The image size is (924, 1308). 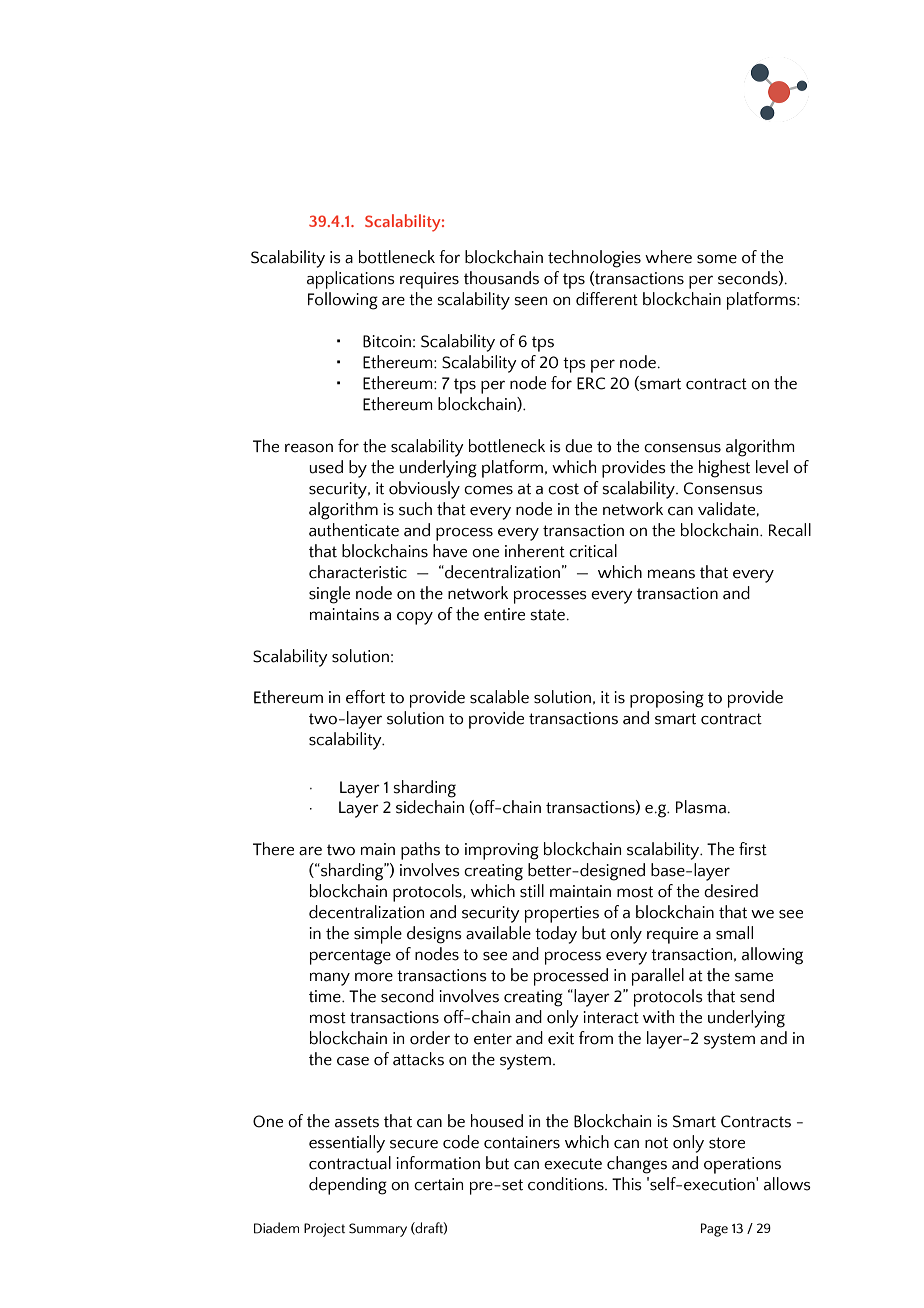 I want to click on depending, so click(x=348, y=1186).
